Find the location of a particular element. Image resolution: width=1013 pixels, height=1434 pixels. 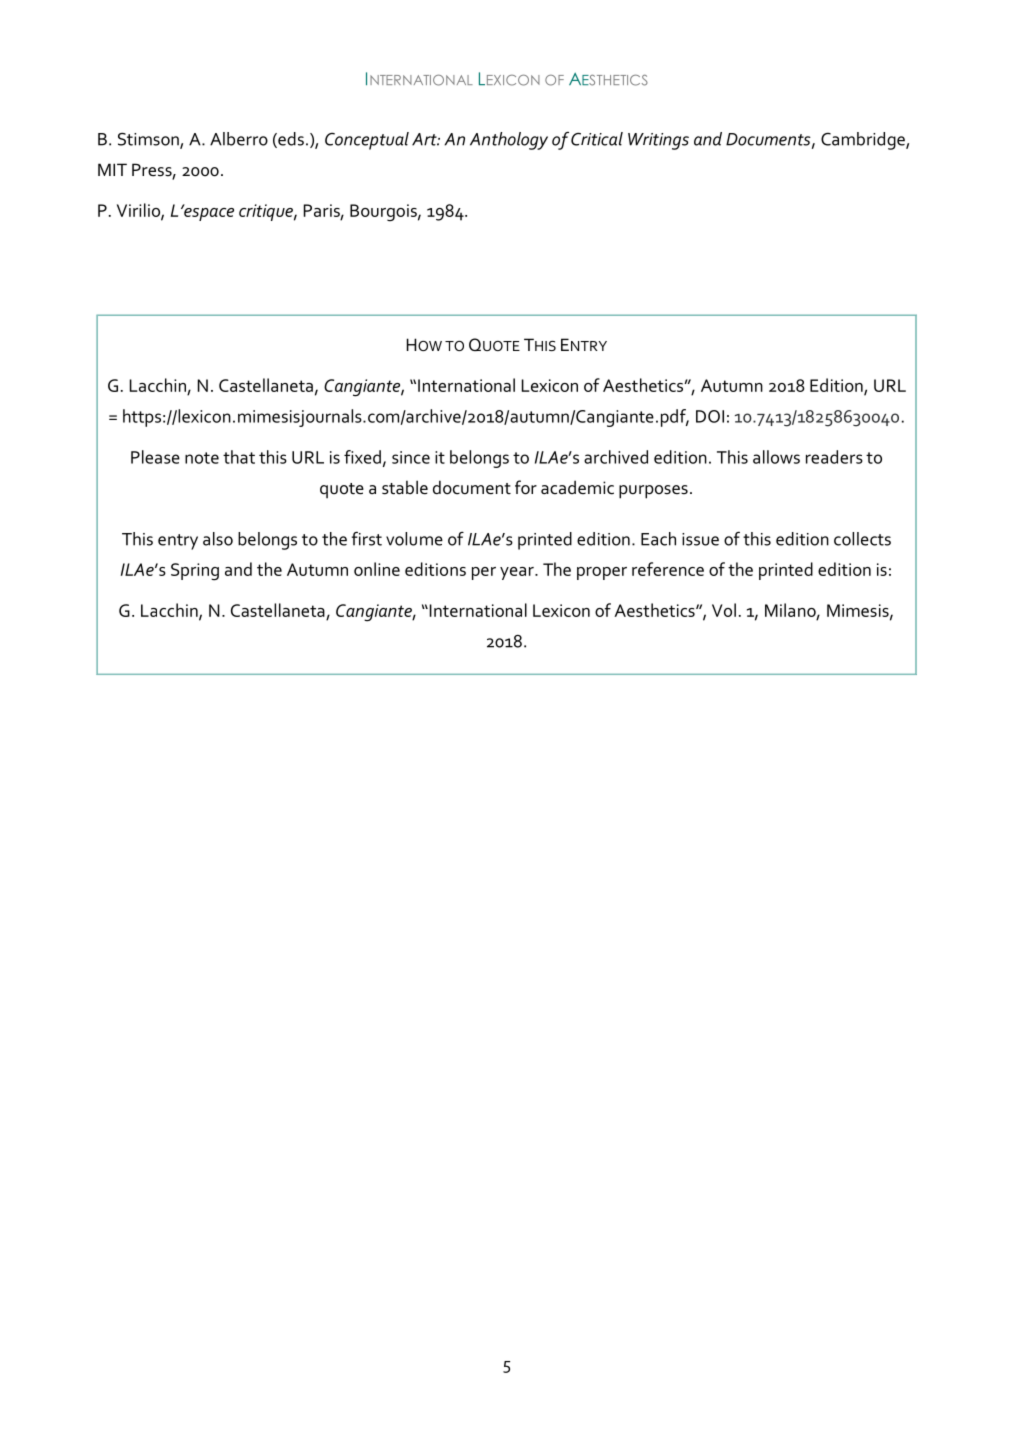

year is located at coordinates (518, 573).
